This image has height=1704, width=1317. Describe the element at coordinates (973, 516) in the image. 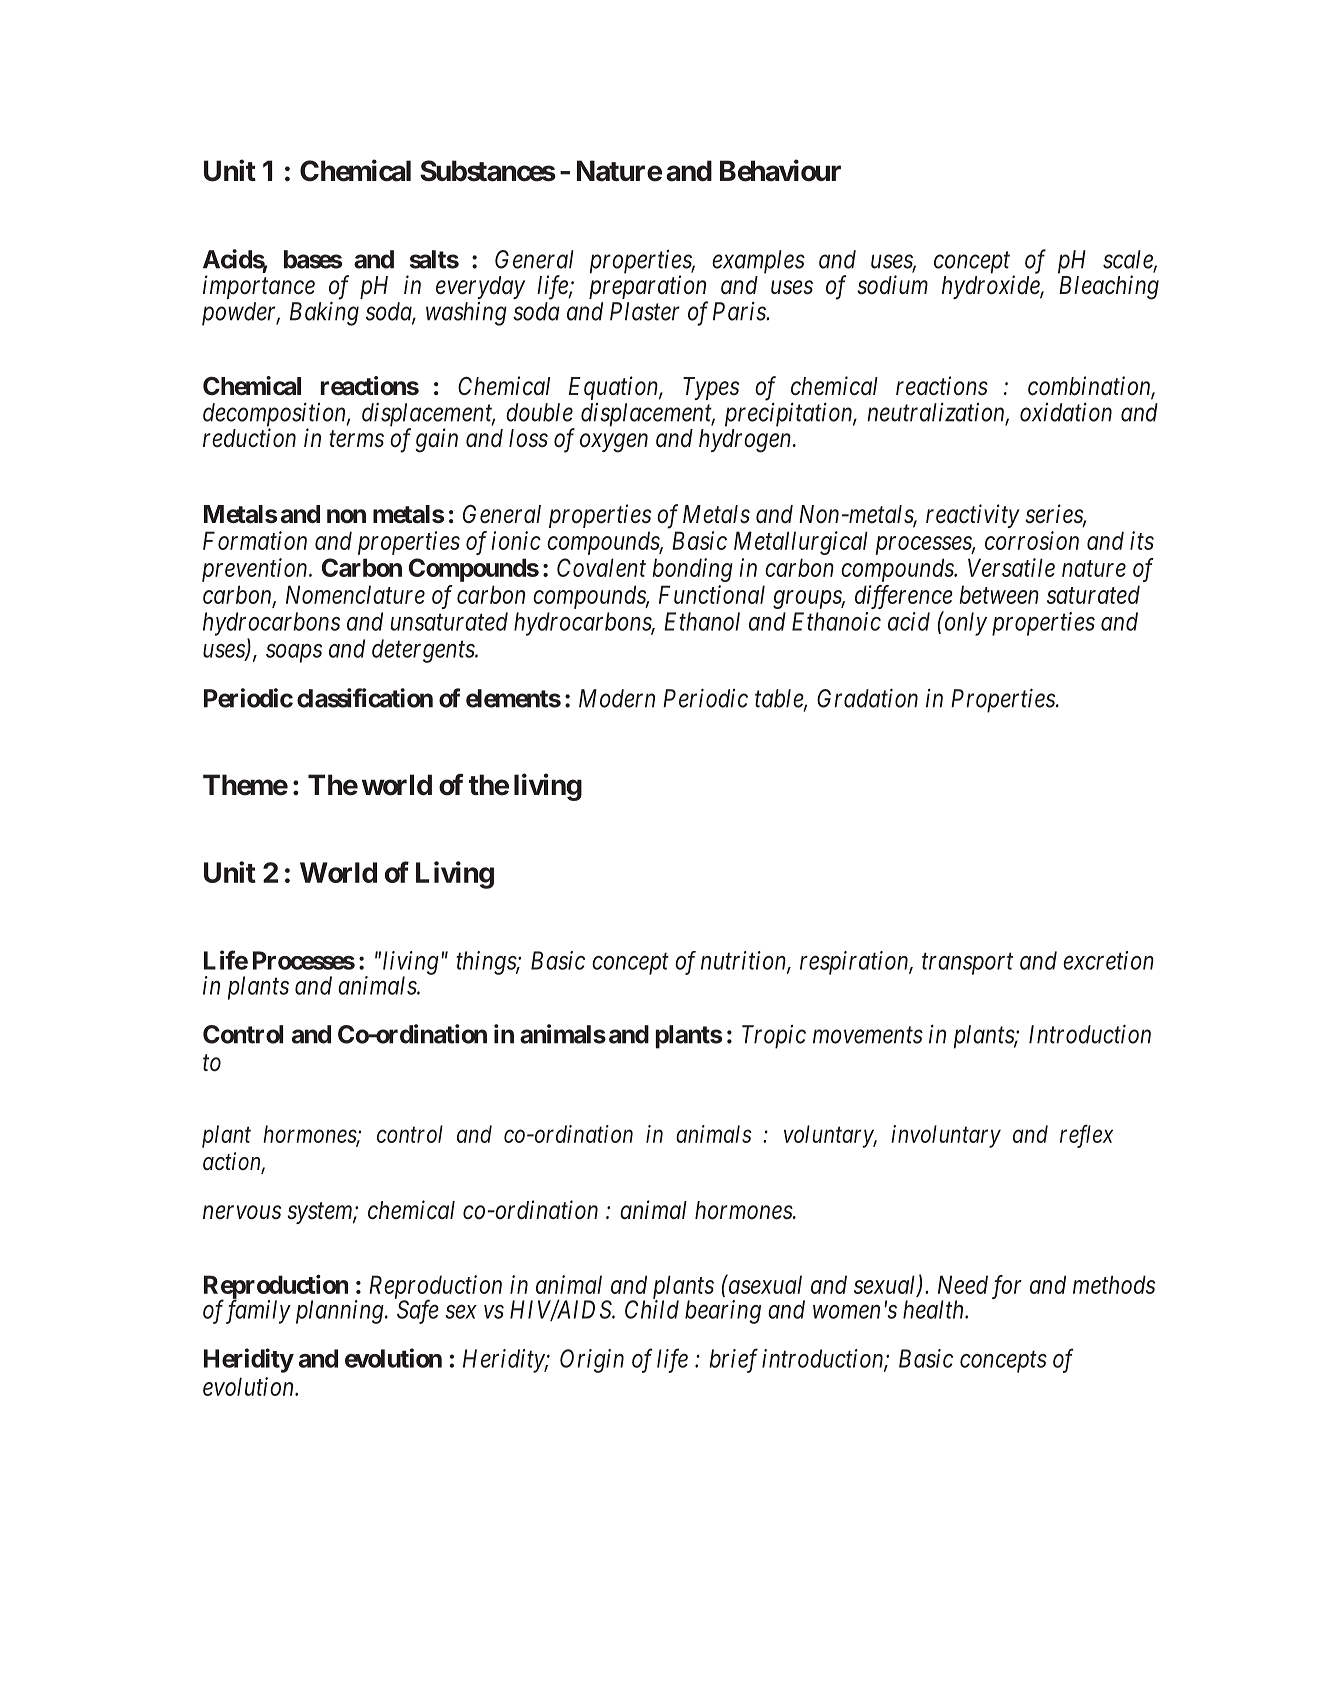

I see `reactivity` at that location.
